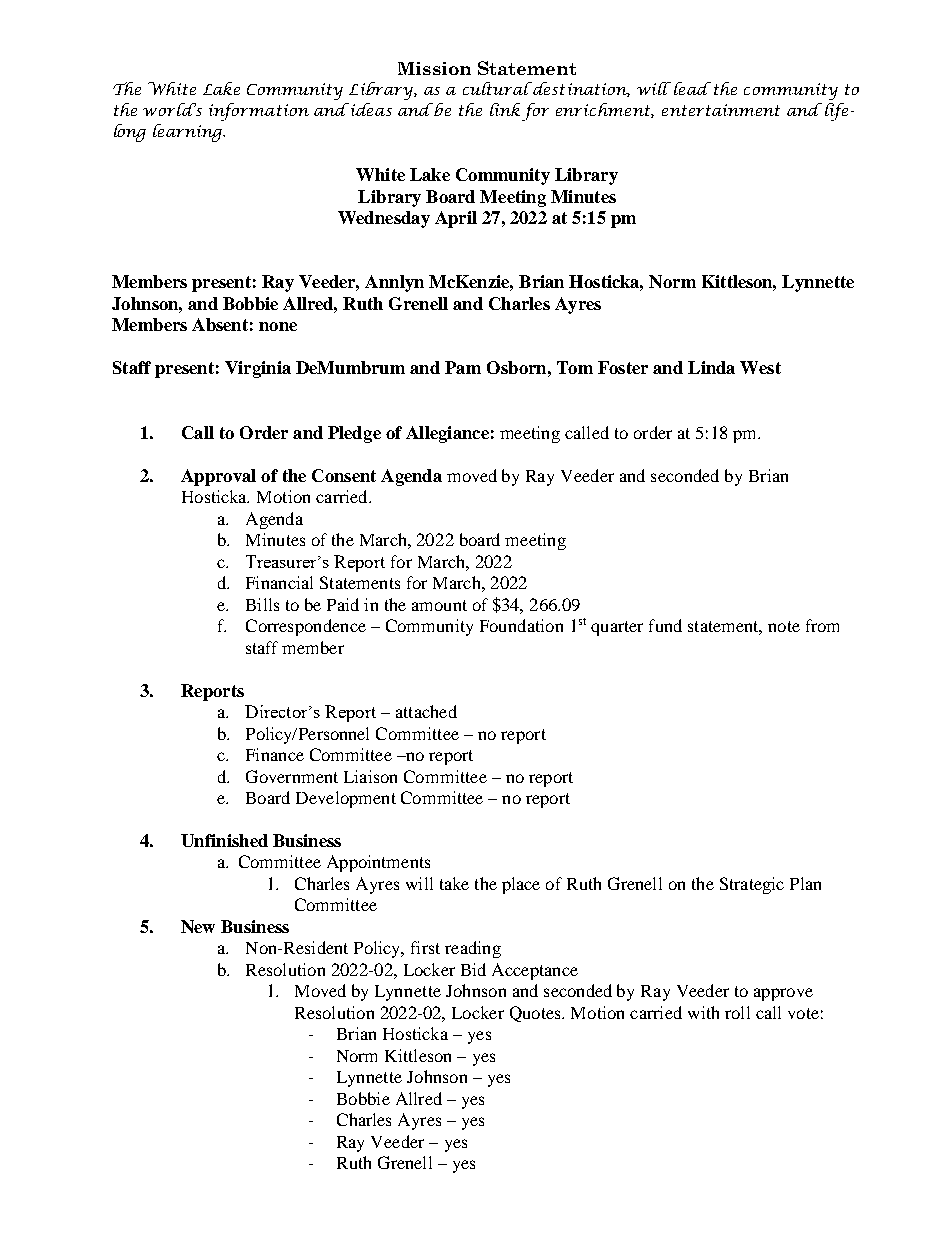 The width and height of the page is (952, 1233). What do you see at coordinates (505, 109) in the page?
I see `link` at bounding box center [505, 109].
